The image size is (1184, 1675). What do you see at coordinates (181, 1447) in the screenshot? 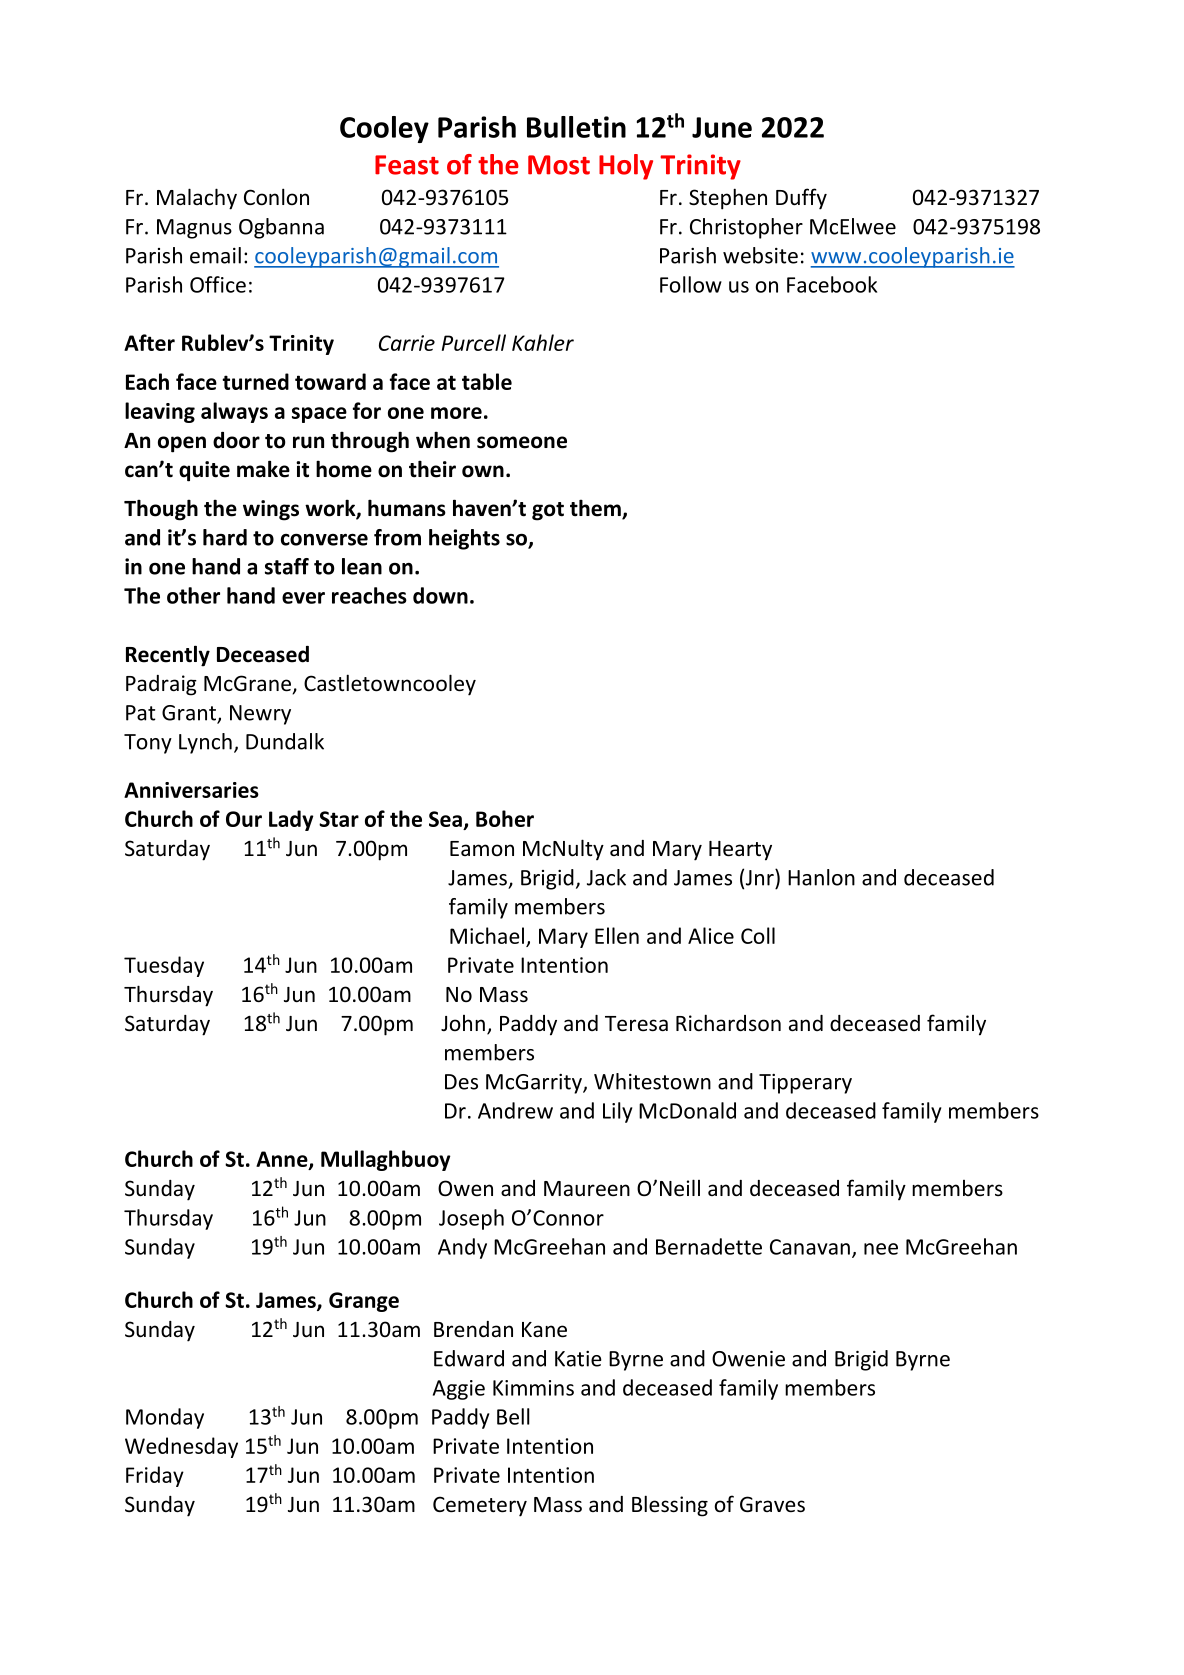
I see `Wednesday` at bounding box center [181, 1447].
